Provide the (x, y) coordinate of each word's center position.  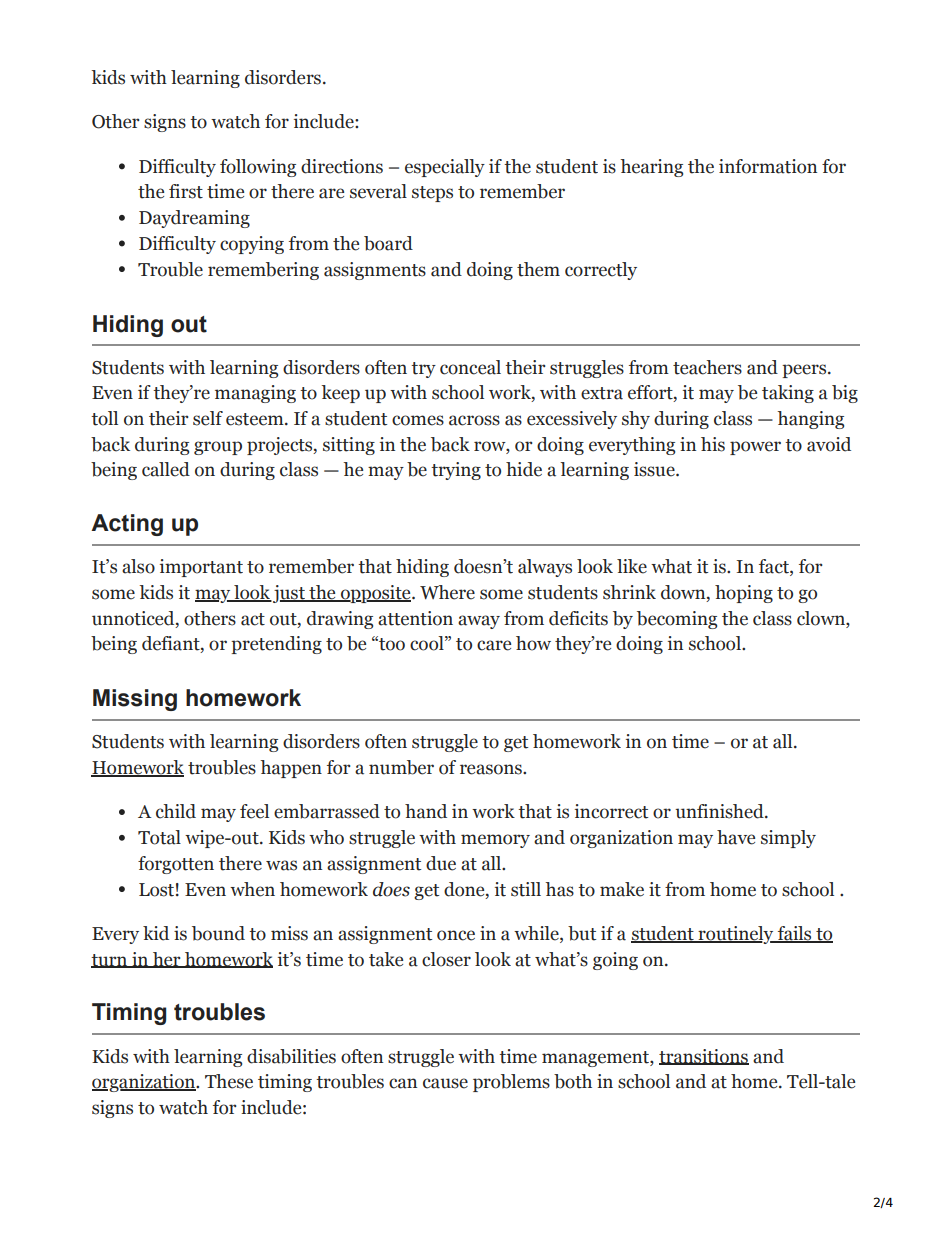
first (186, 191)
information (768, 166)
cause (445, 1083)
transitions (704, 1057)
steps (432, 194)
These (229, 1081)
